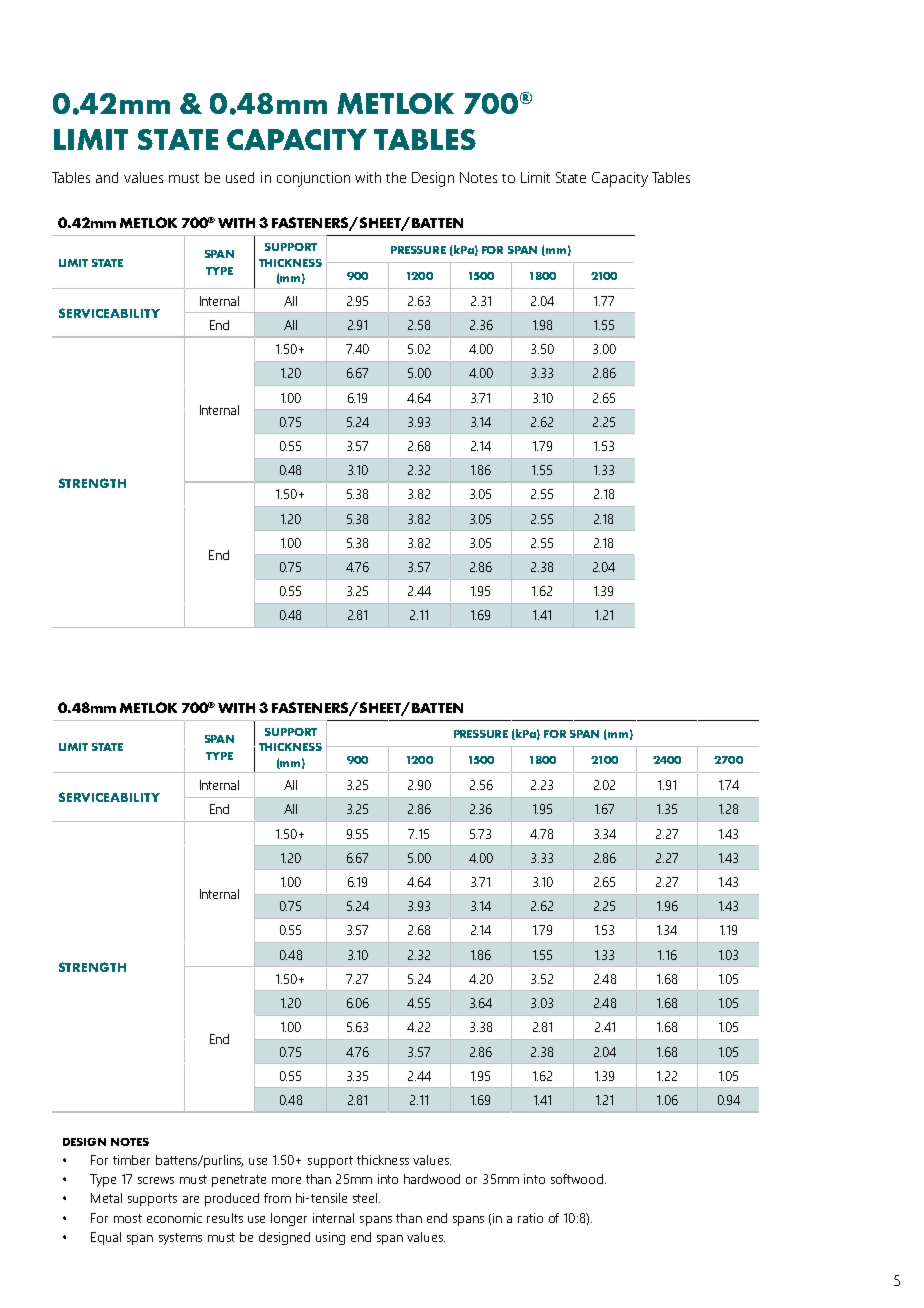 Image resolution: width=924 pixels, height=1308 pixels. Describe the element at coordinates (286, 1180) in the page. I see `more` at that location.
